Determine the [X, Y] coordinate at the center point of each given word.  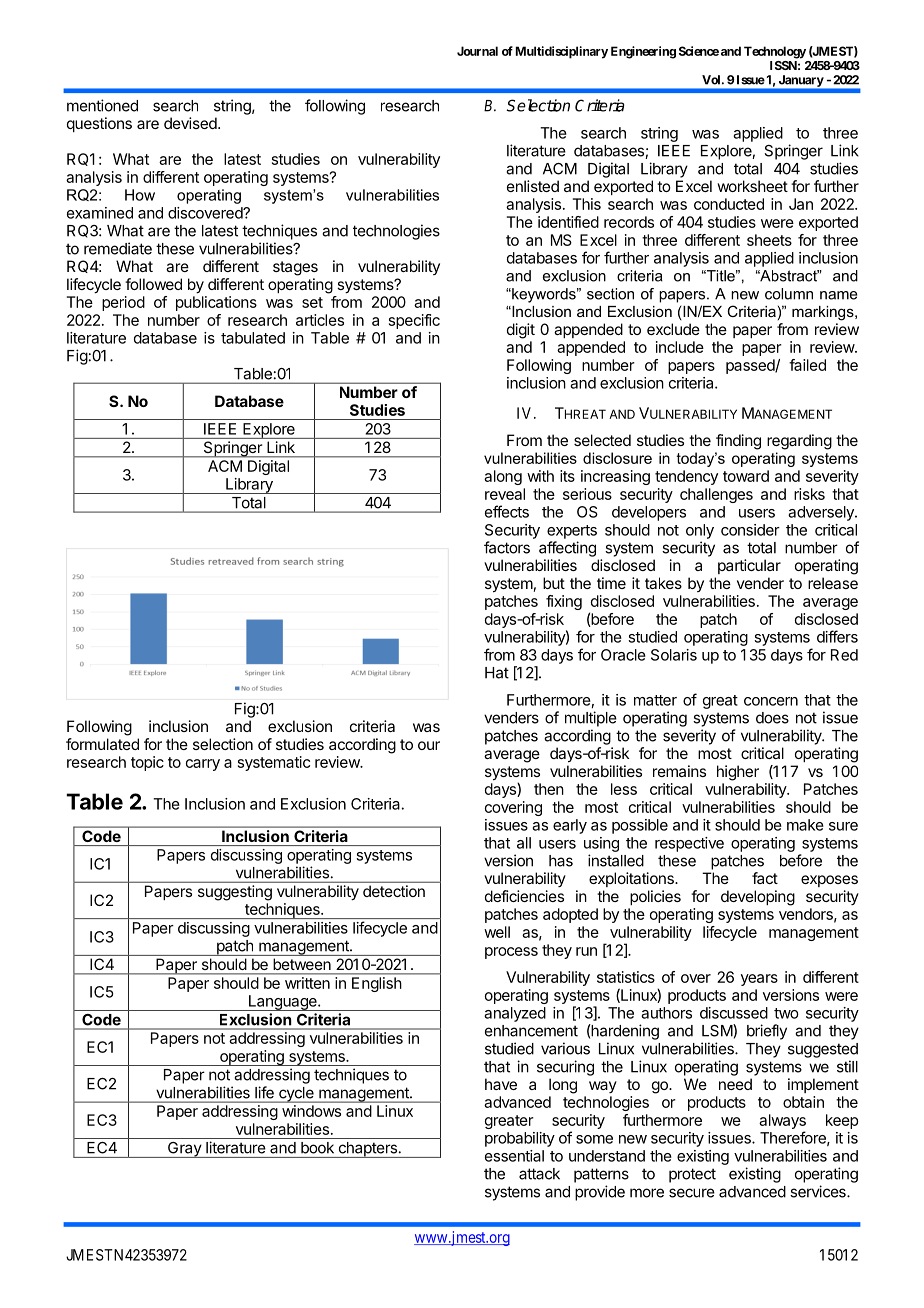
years [759, 980]
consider [750, 530]
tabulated [253, 338]
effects [507, 511]
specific [414, 321]
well [497, 932]
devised [191, 123]
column [789, 294]
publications [216, 303]
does [772, 718]
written [307, 983]
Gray [184, 1150]
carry [203, 765]
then [549, 789]
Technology [775, 52]
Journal [477, 51]
